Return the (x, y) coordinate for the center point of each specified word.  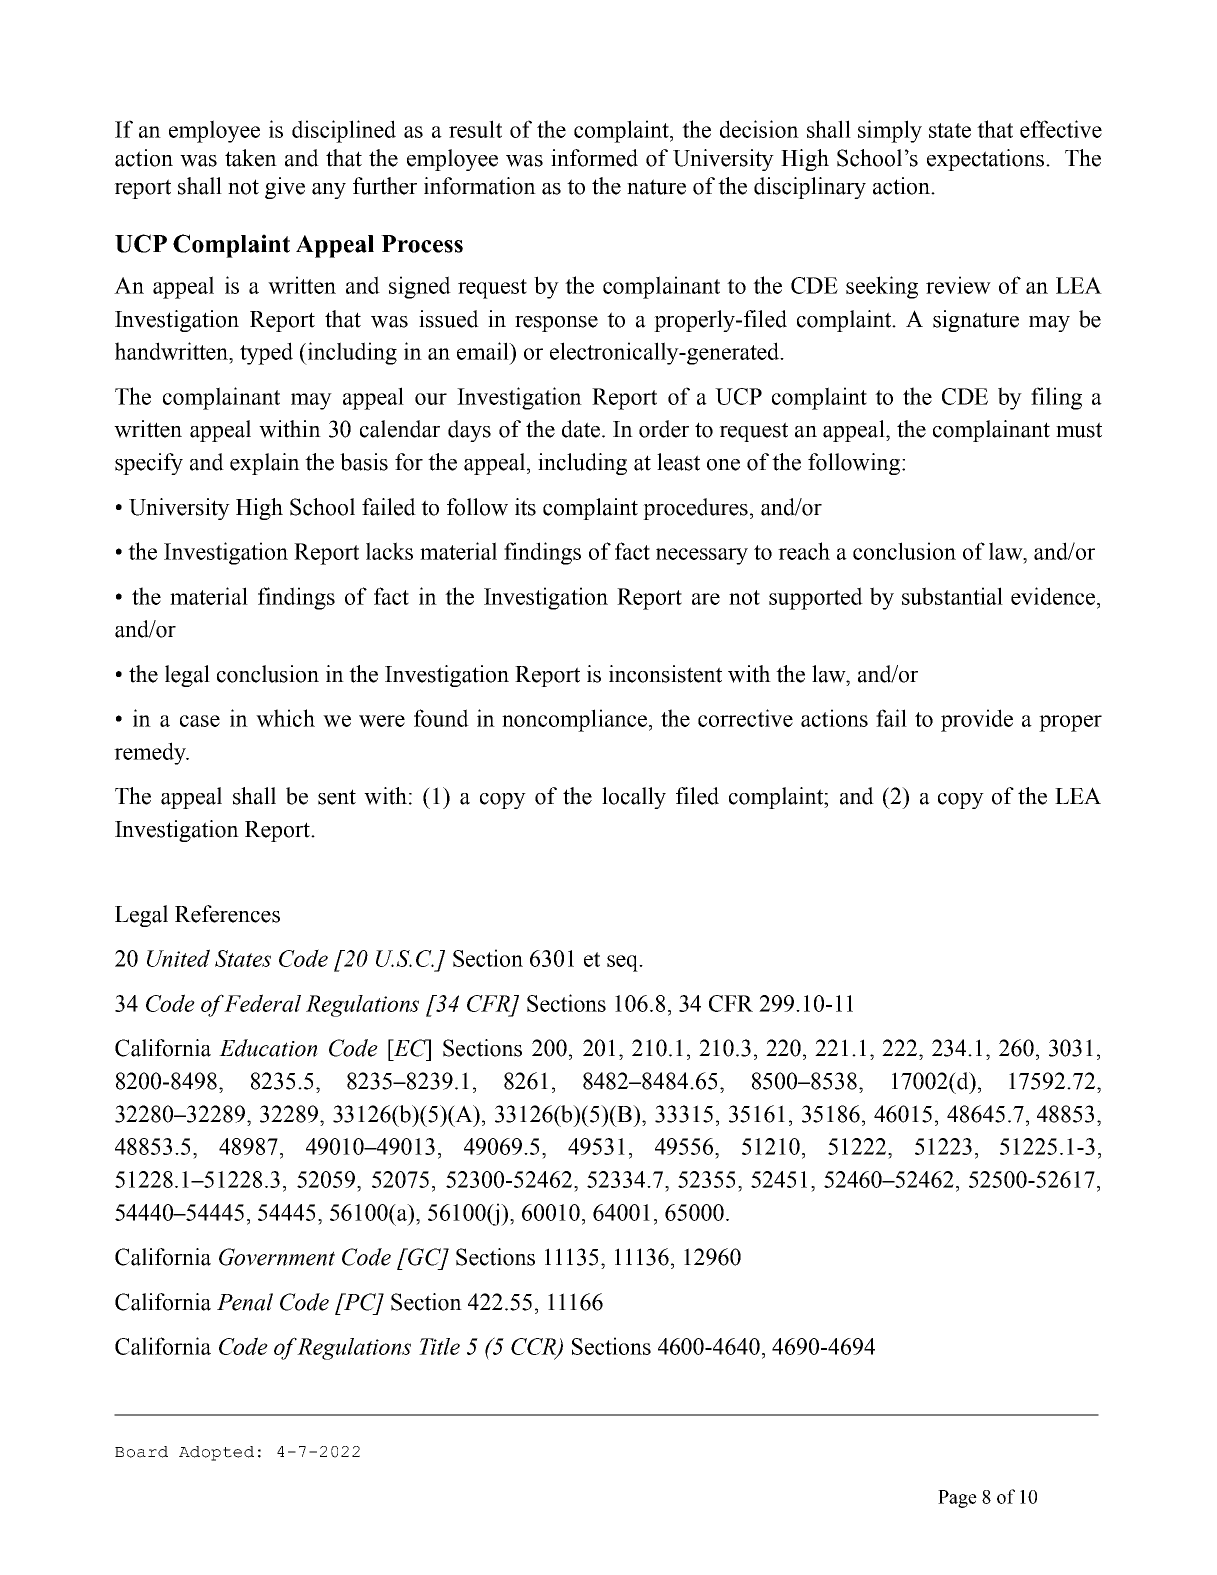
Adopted (216, 1453)
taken (251, 158)
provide (977, 720)
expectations (987, 160)
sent (337, 797)
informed (594, 158)
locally (634, 798)
